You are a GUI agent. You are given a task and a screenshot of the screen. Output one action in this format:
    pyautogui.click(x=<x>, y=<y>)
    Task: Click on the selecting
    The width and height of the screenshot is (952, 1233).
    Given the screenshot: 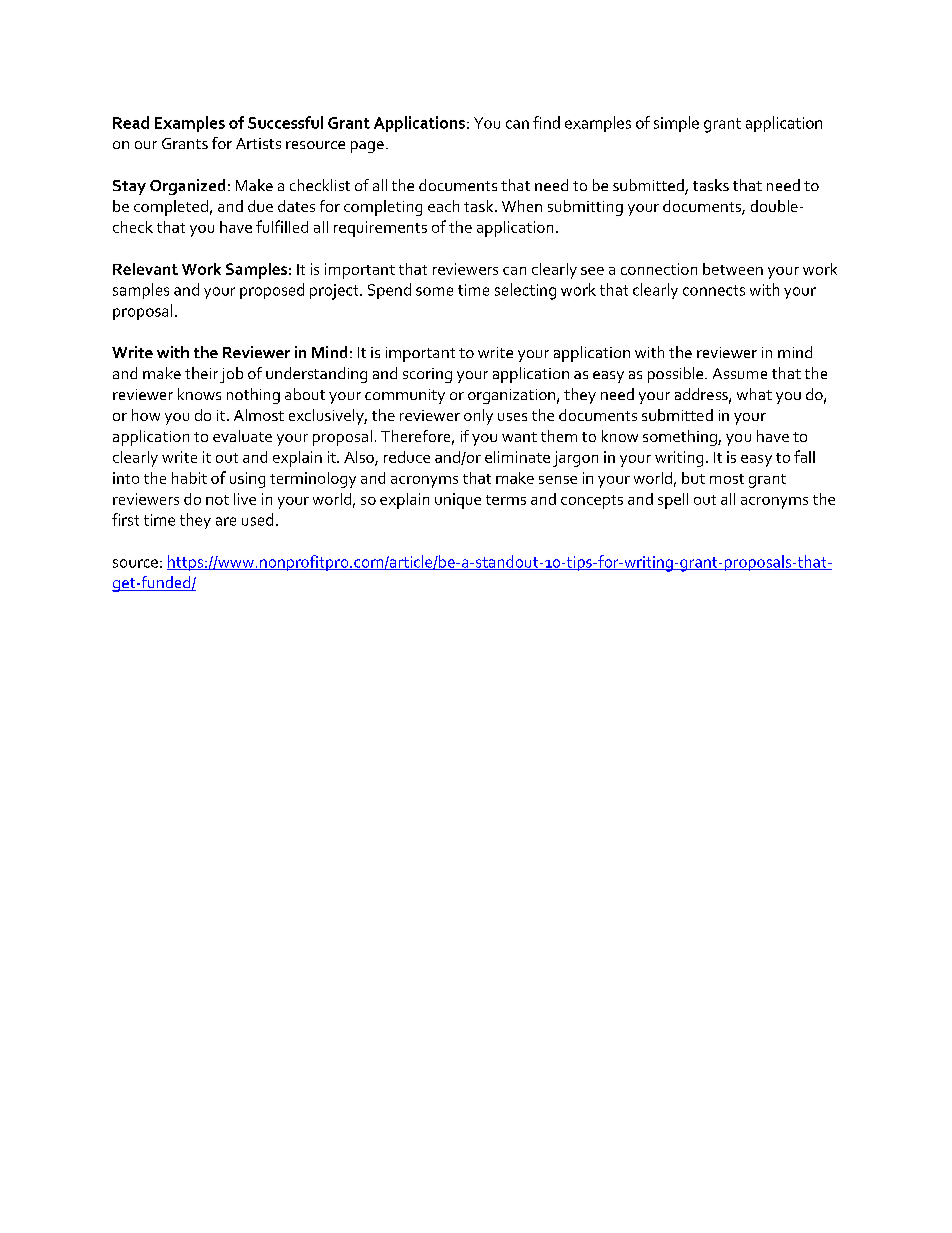 What is the action you would take?
    pyautogui.click(x=525, y=291)
